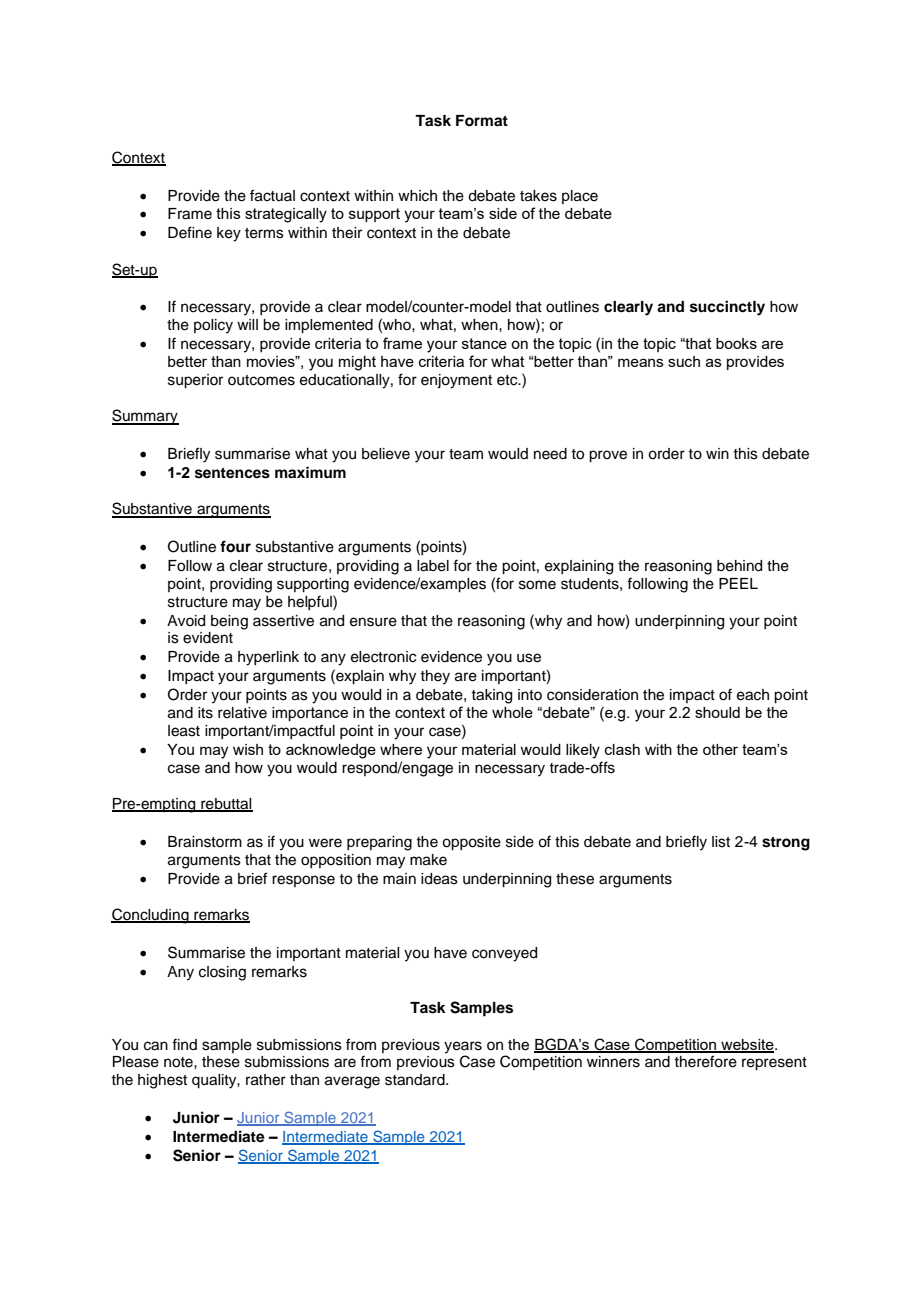  I want to click on factual, so click(272, 195).
